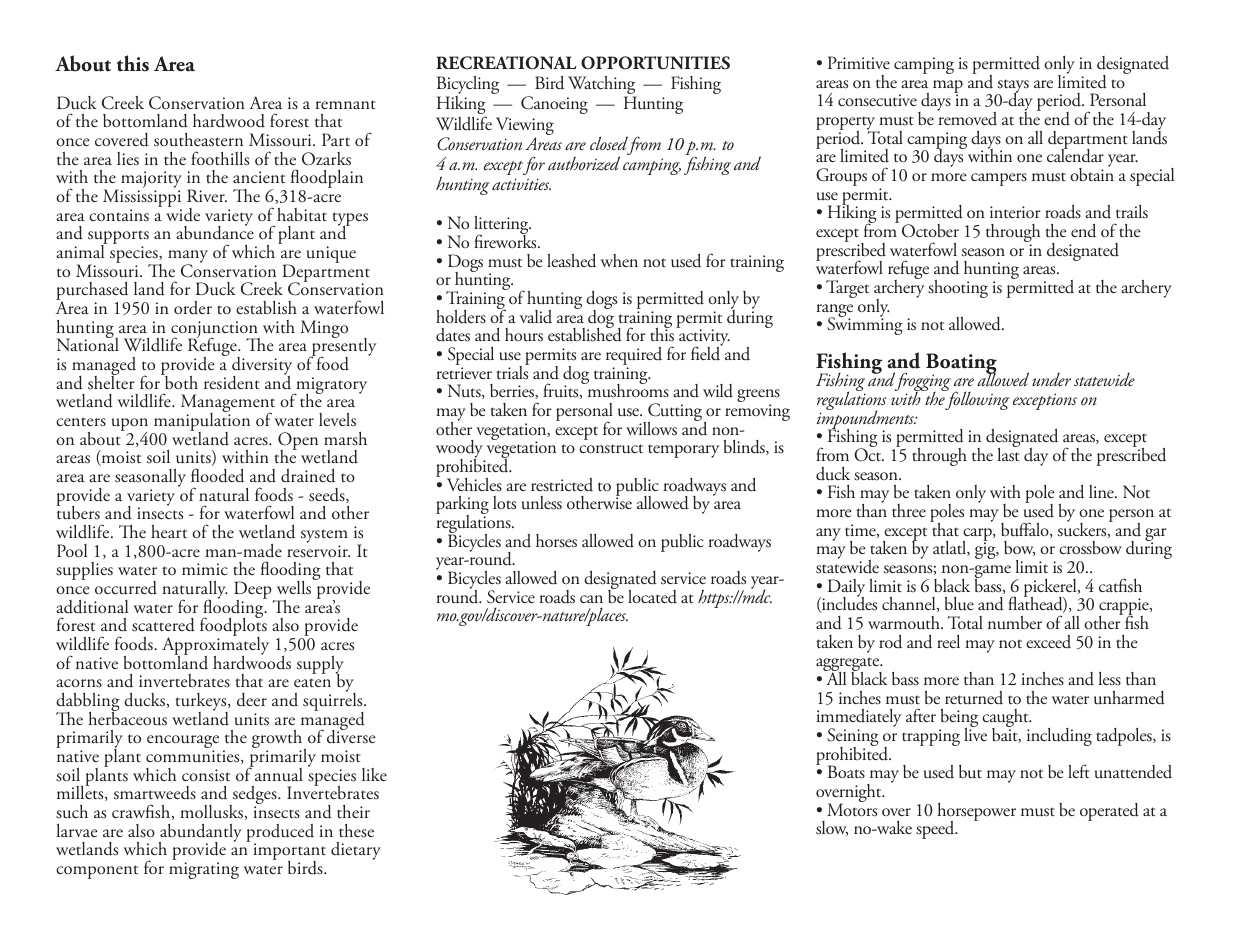 Image resolution: width=1233 pixels, height=952 pixels. Describe the element at coordinates (832, 828) in the image. I see `slow` at that location.
